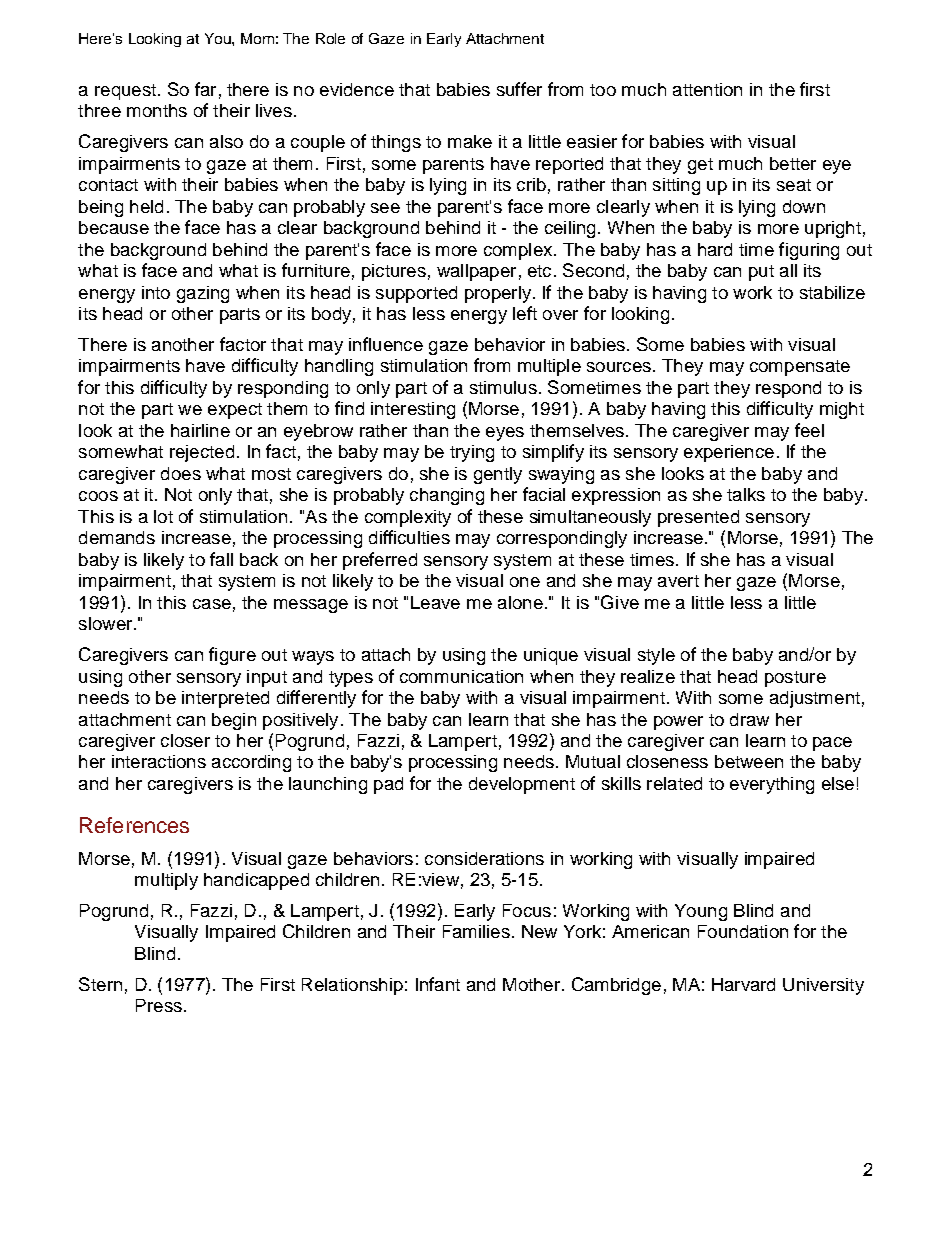 This document has width=952, height=1233. I want to click on talks, so click(746, 494).
